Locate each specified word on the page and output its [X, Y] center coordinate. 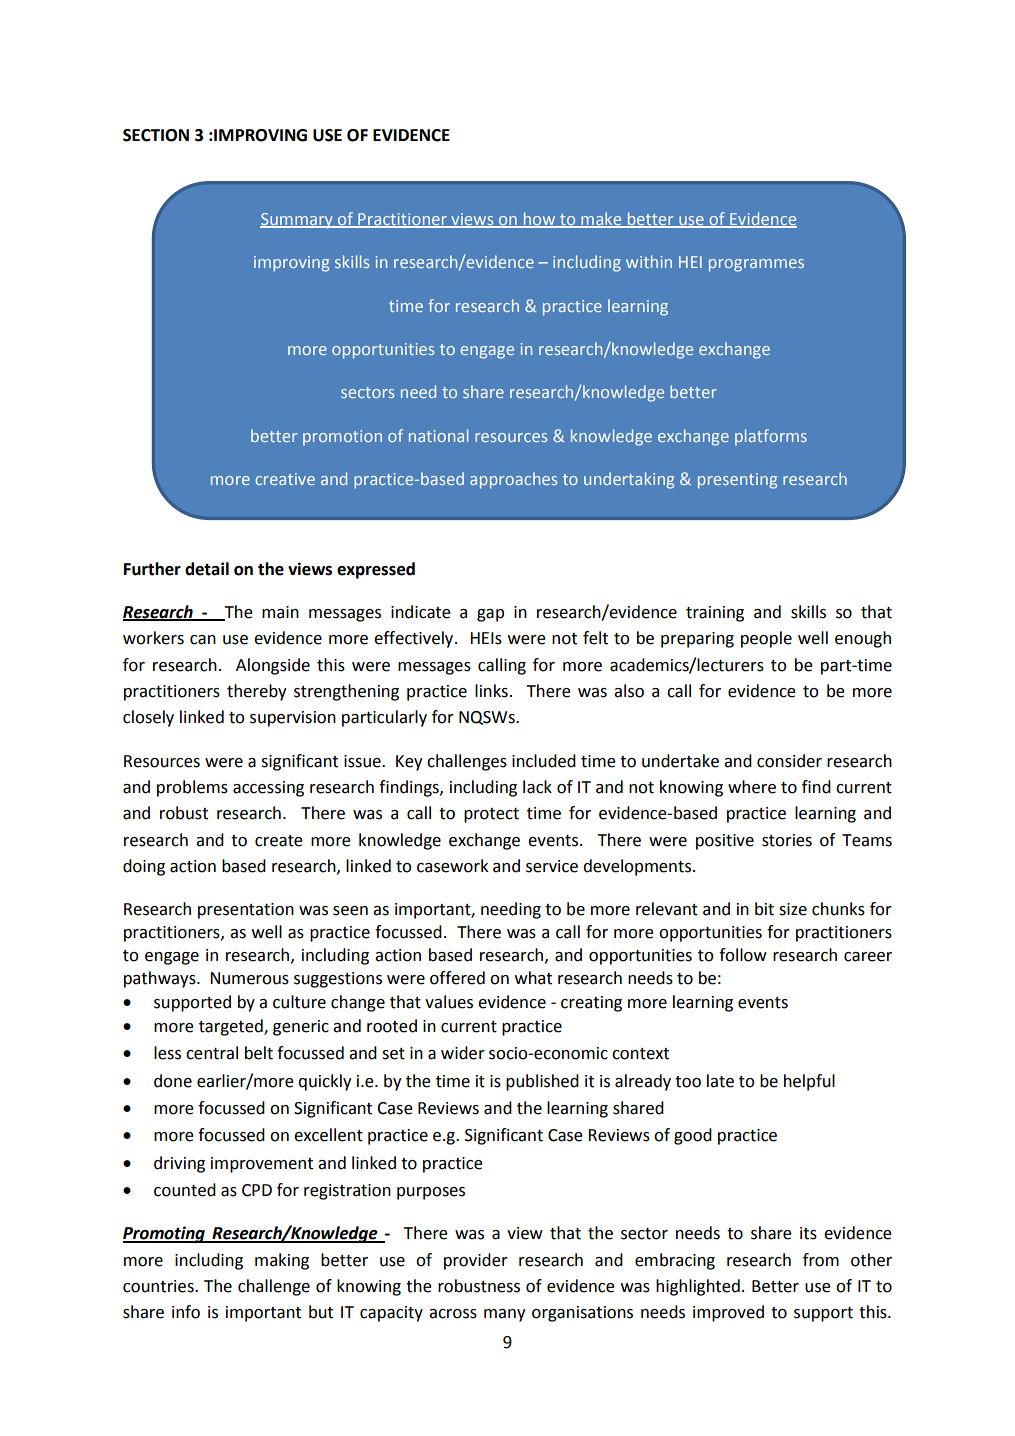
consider [789, 761]
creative [285, 479]
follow [743, 955]
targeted [232, 1027]
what [533, 978]
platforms [771, 437]
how [539, 219]
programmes [756, 265]
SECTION [156, 135]
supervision [293, 719]
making [282, 1261]
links [491, 691]
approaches [513, 480]
